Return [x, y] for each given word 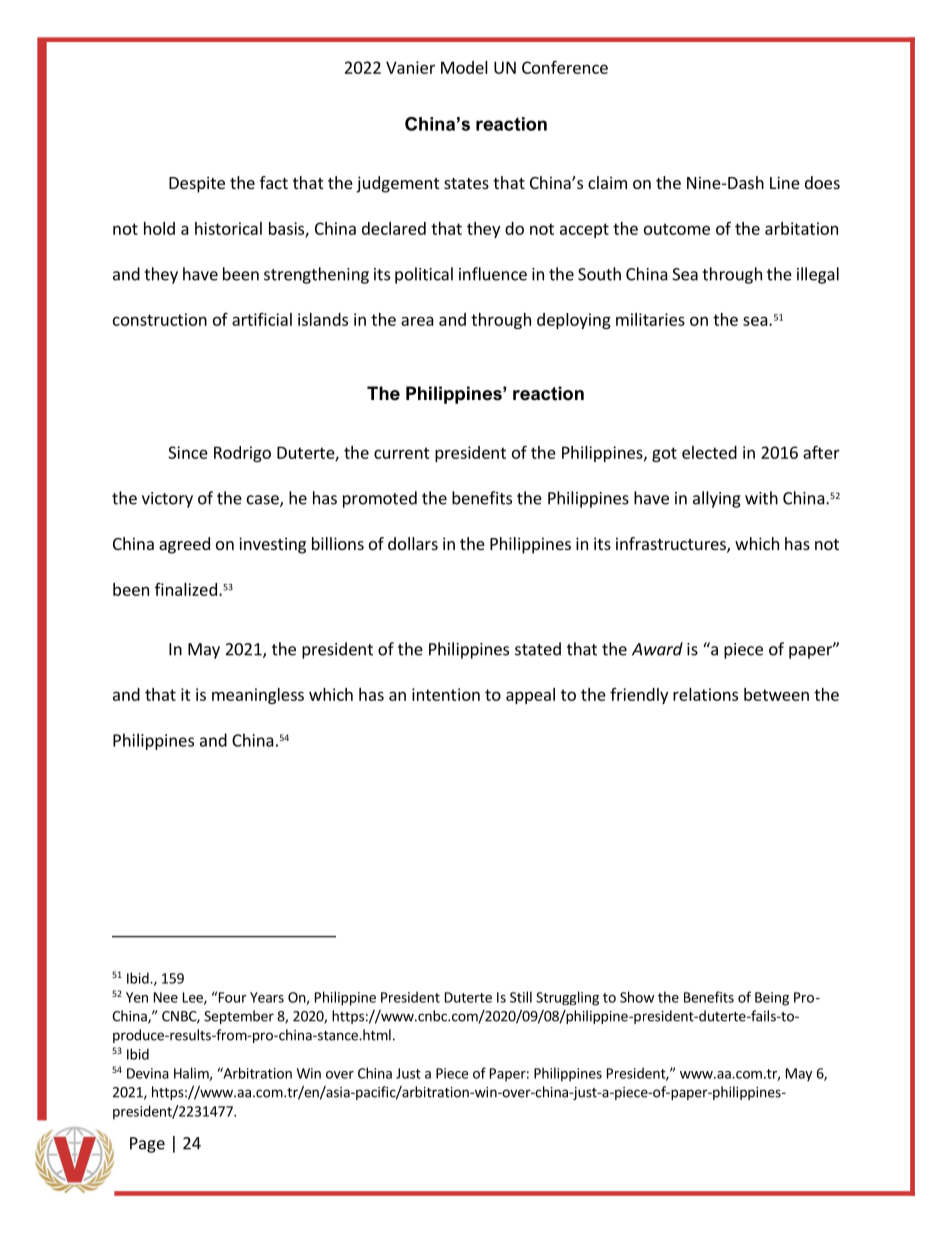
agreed [184, 545]
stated [538, 649]
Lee [194, 998]
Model [464, 67]
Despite [197, 184]
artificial [262, 319]
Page [147, 1145]
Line [785, 182]
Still [521, 997]
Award [657, 649]
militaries [650, 319]
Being [772, 999]
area [417, 321]
